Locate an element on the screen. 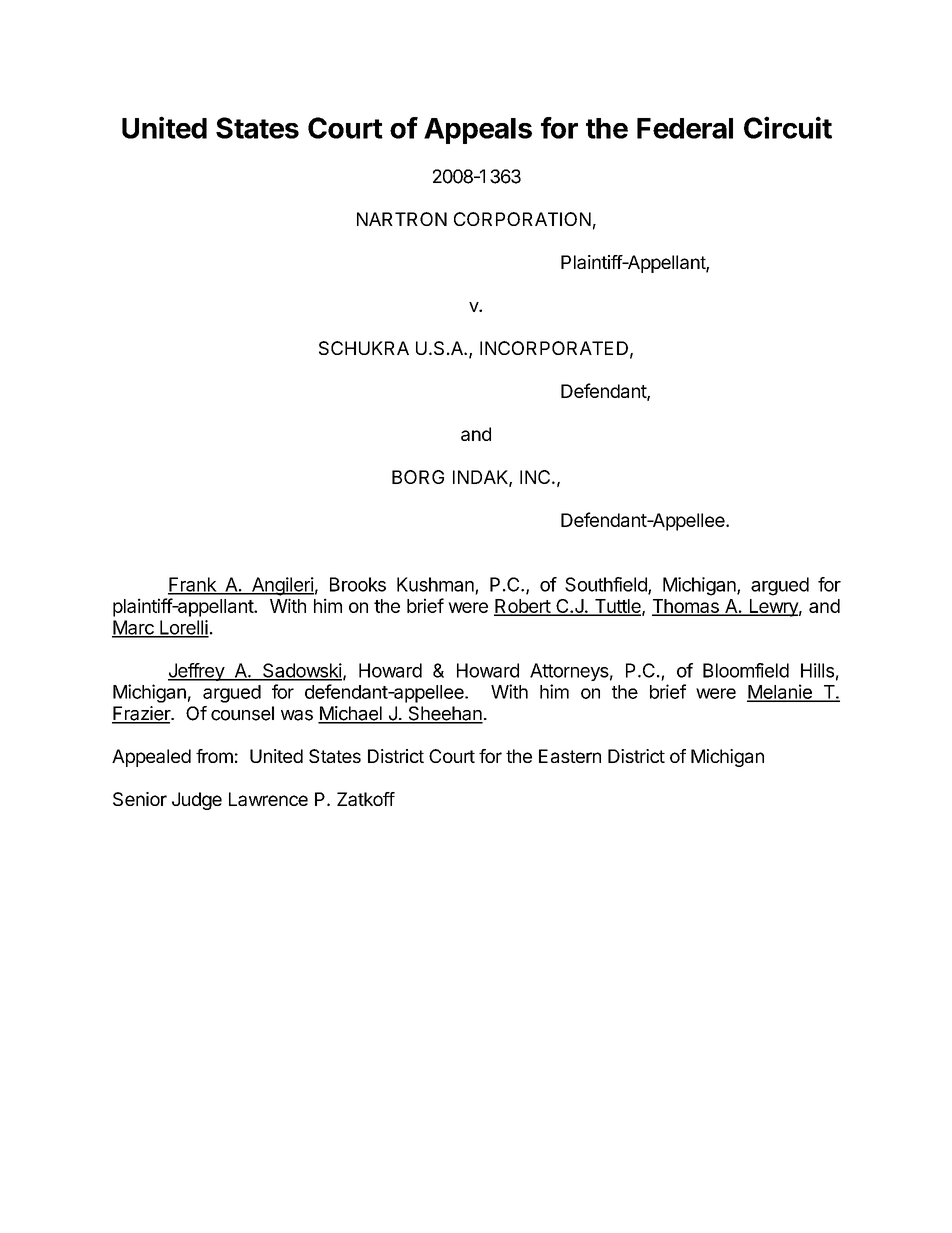 The image size is (952, 1233). BORG is located at coordinates (418, 477).
